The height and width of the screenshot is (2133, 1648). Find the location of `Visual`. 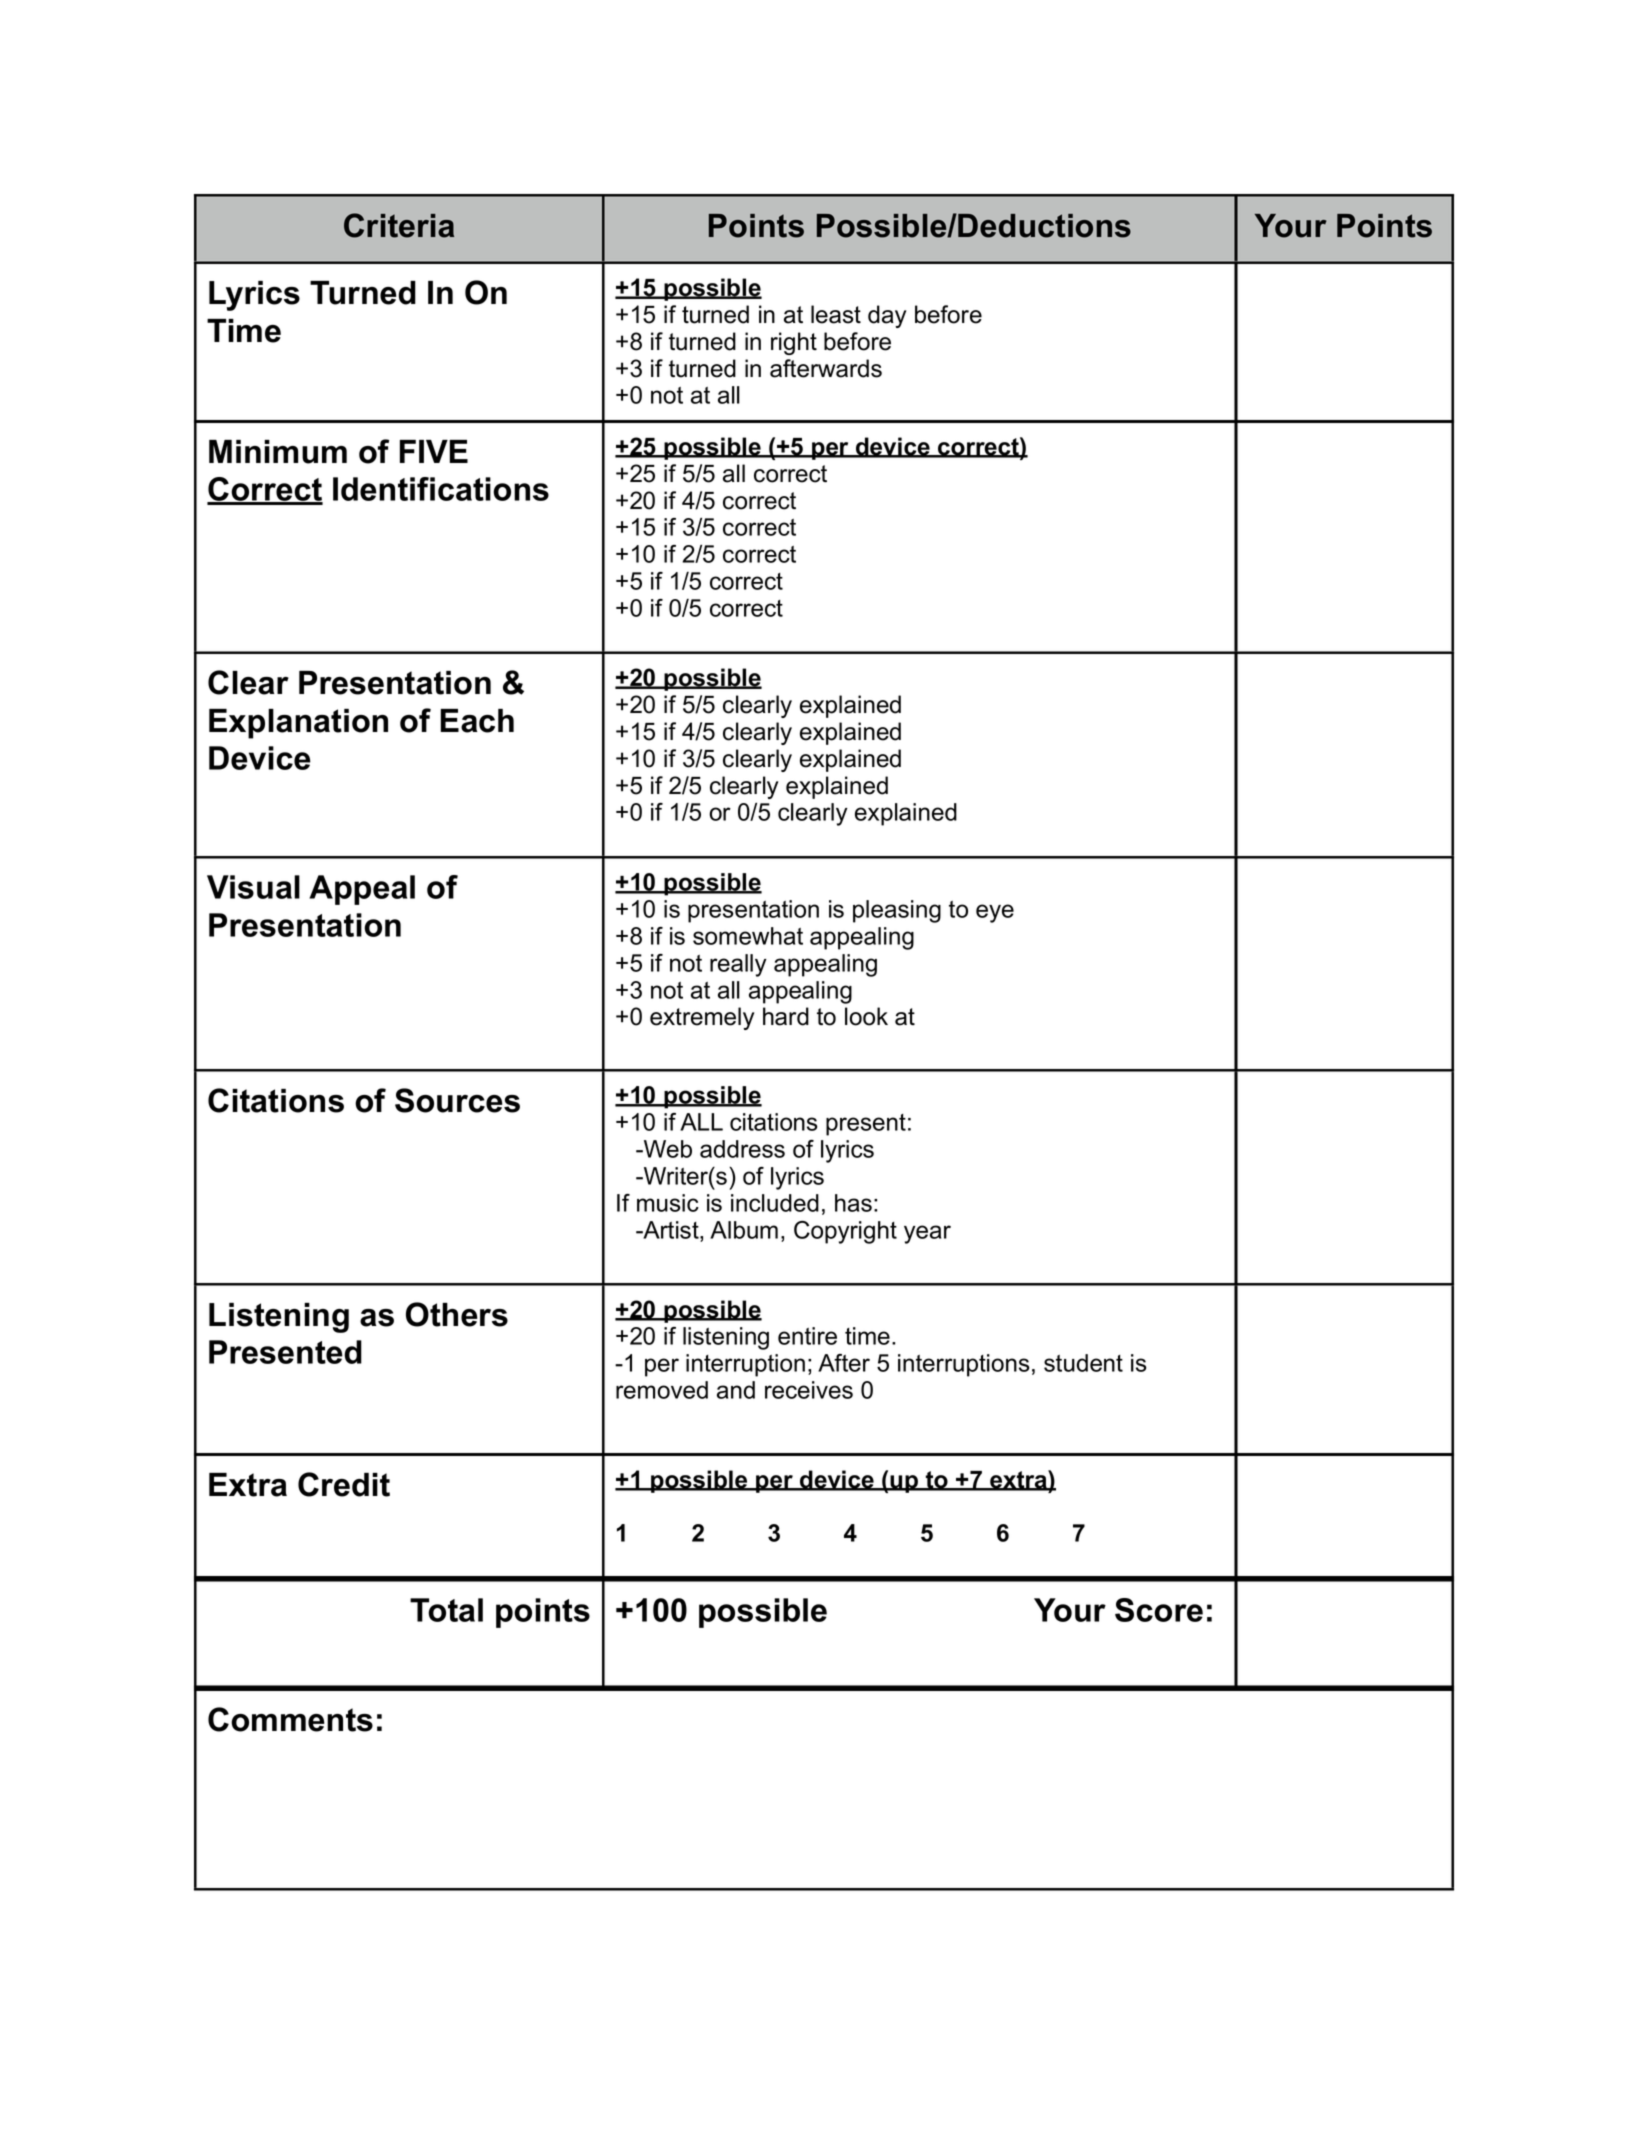

Visual is located at coordinates (253, 887).
